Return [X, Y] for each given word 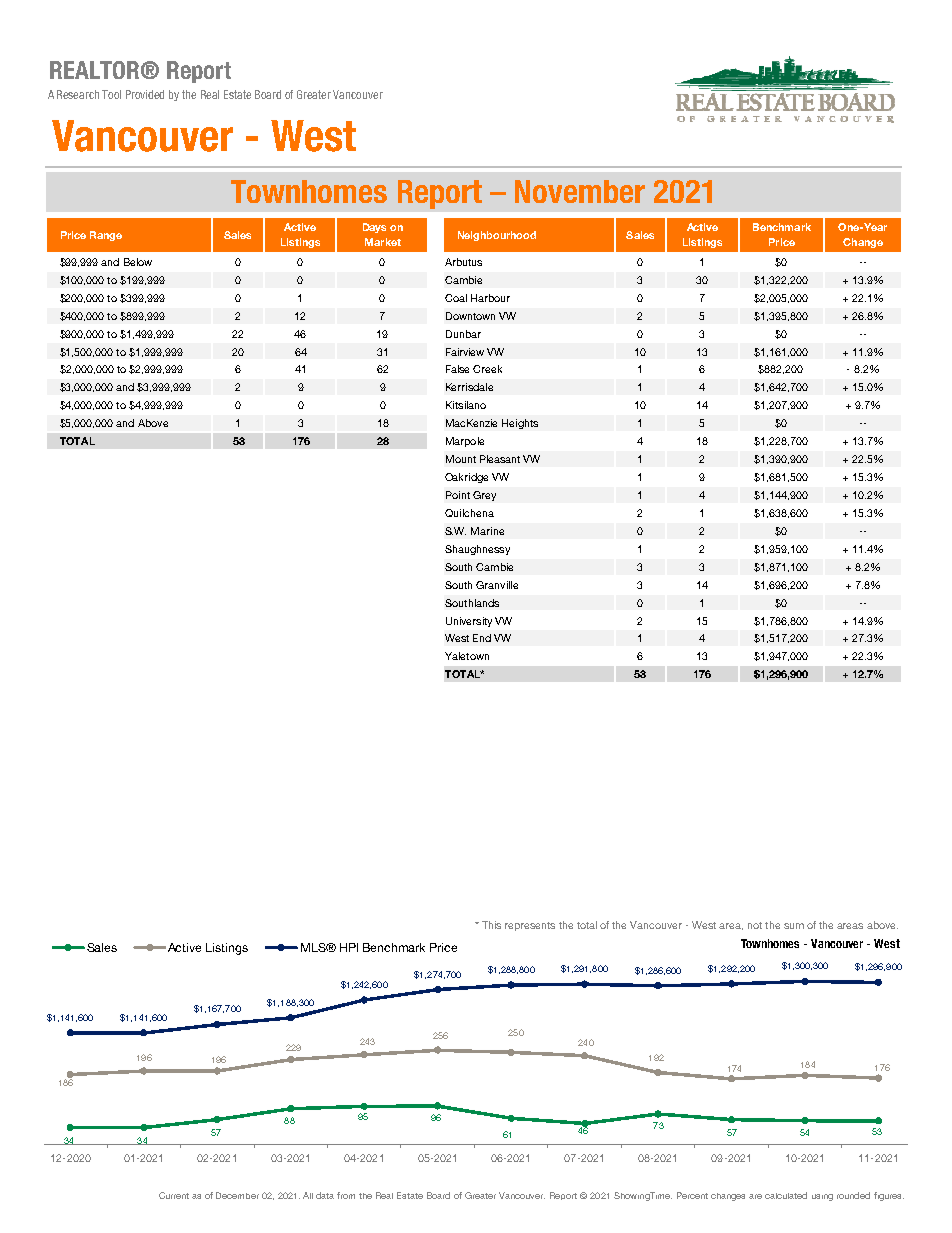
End [482, 638]
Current [174, 1195]
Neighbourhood [497, 236]
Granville [497, 585]
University [469, 622]
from [346, 1195]
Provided [145, 94]
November [580, 191]
